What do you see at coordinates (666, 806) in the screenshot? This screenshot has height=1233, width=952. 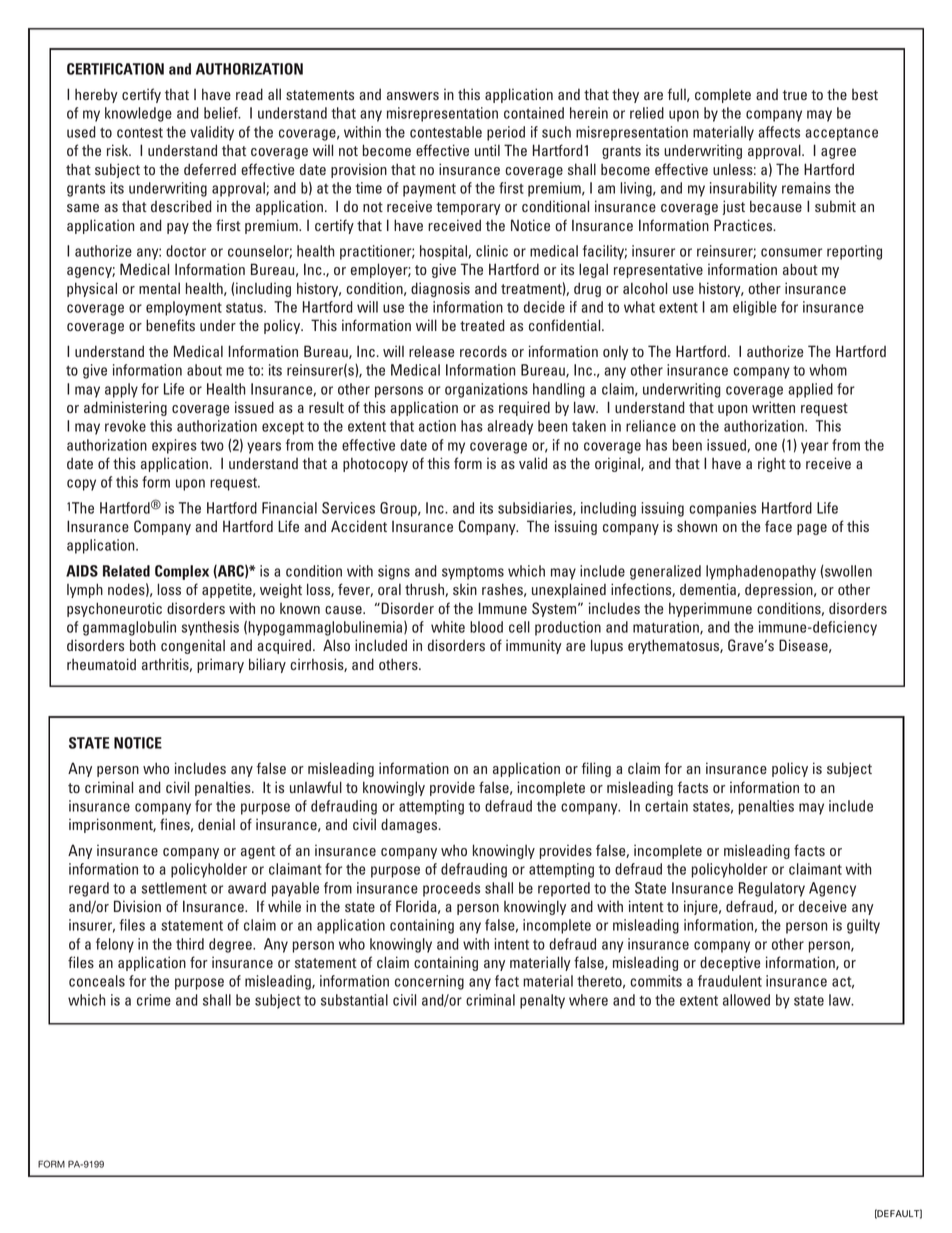 I see `certain` at bounding box center [666, 806].
